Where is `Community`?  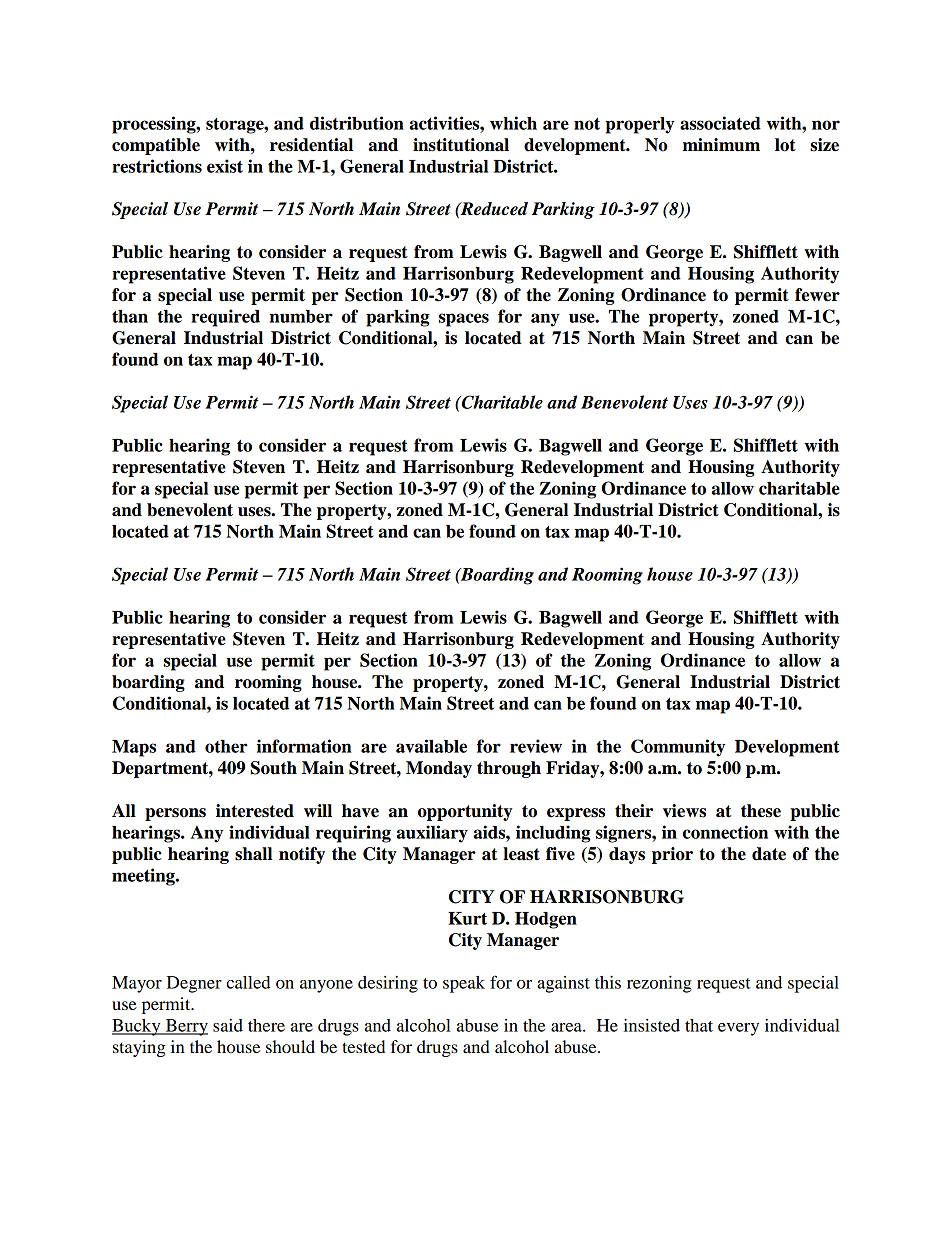
Community is located at coordinates (678, 748).
